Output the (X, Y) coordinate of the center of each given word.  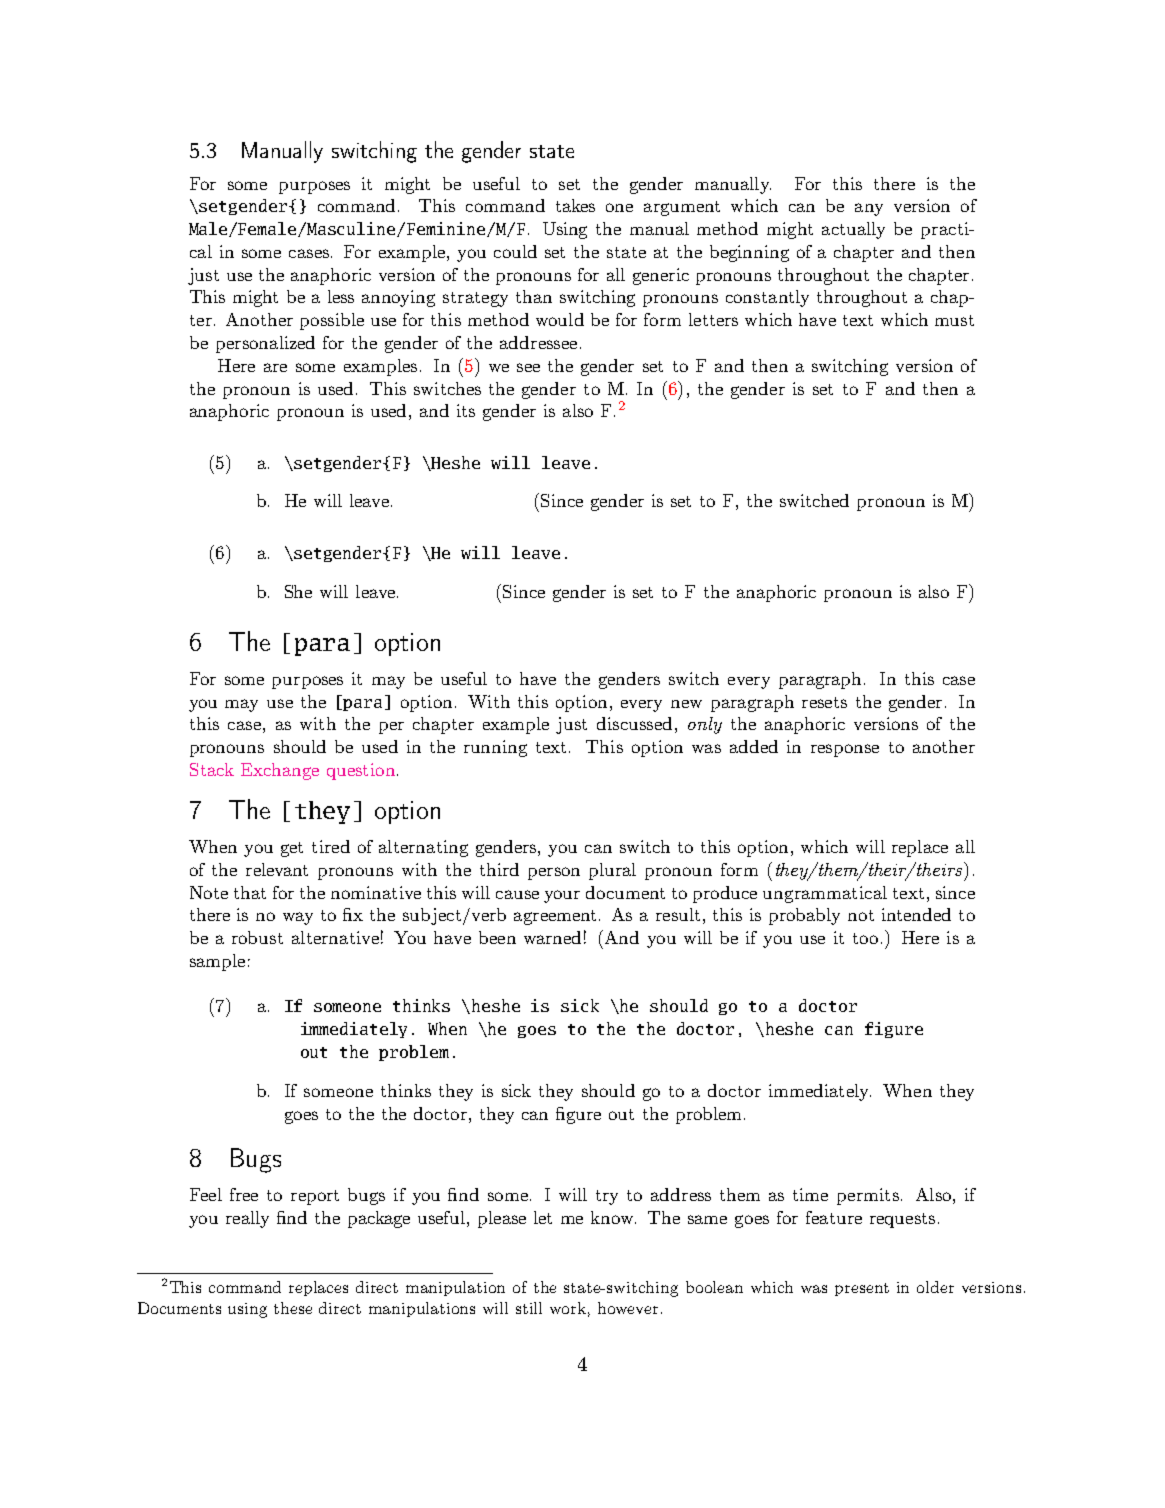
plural (612, 871)
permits (868, 1196)
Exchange (280, 771)
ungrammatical (825, 894)
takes (575, 205)
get (292, 849)
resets (824, 702)
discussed (634, 723)
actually (853, 230)
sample (217, 962)
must (954, 320)
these (293, 1308)
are (275, 367)
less (341, 296)
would (560, 319)
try (607, 1197)
